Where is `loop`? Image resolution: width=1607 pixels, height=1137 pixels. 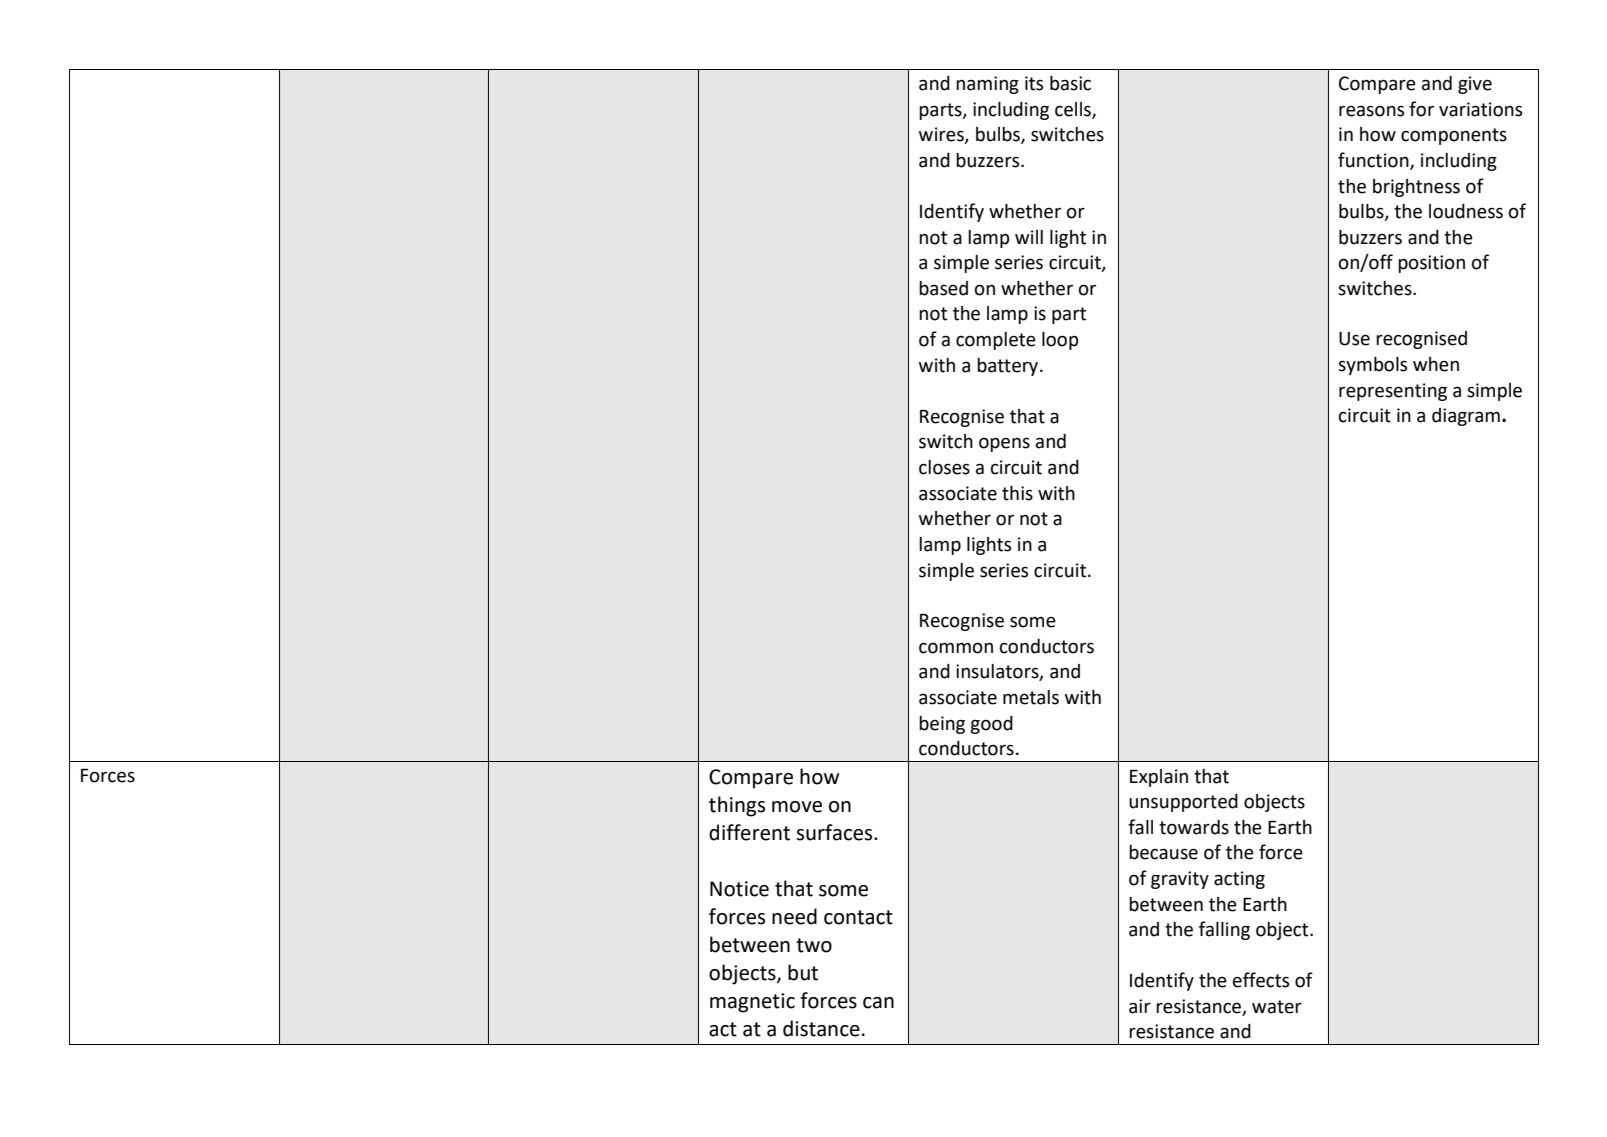 loop is located at coordinates (1060, 341).
